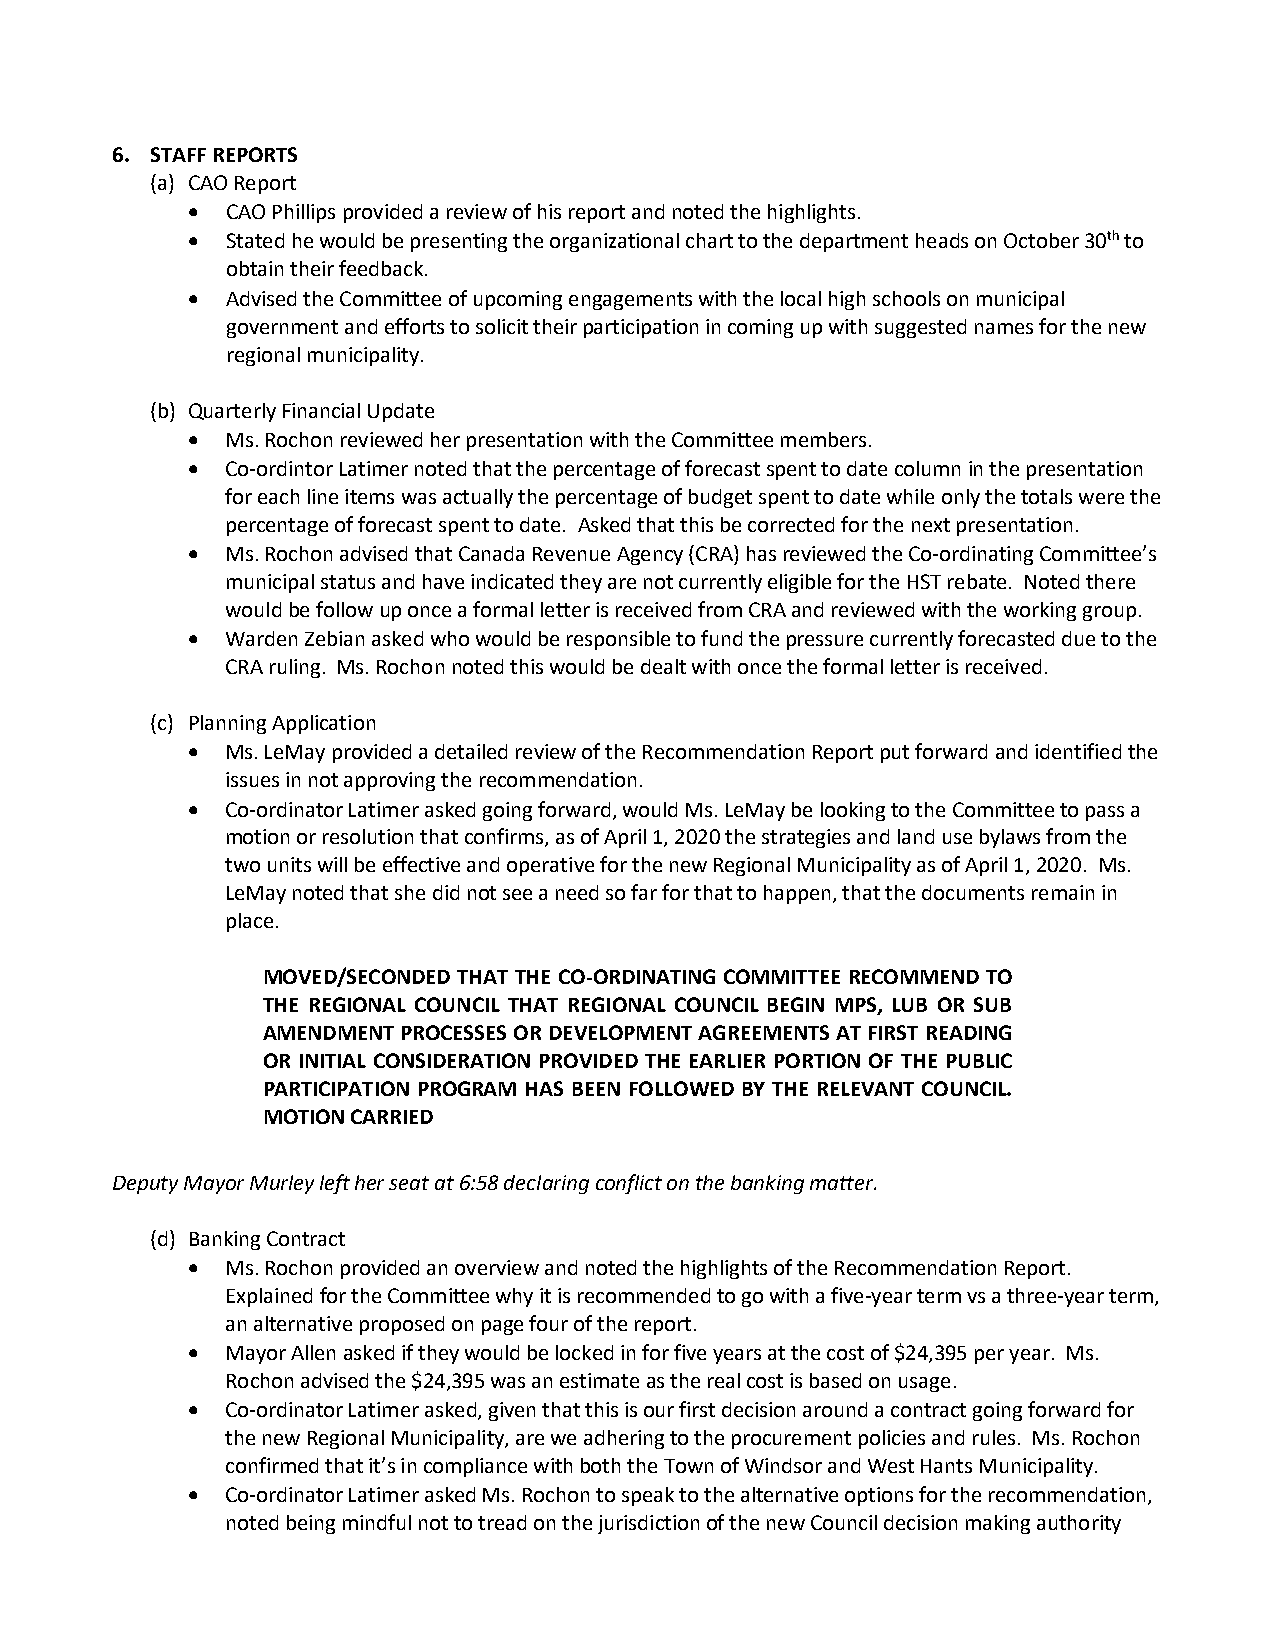  What do you see at coordinates (927, 468) in the document?
I see `column` at bounding box center [927, 468].
